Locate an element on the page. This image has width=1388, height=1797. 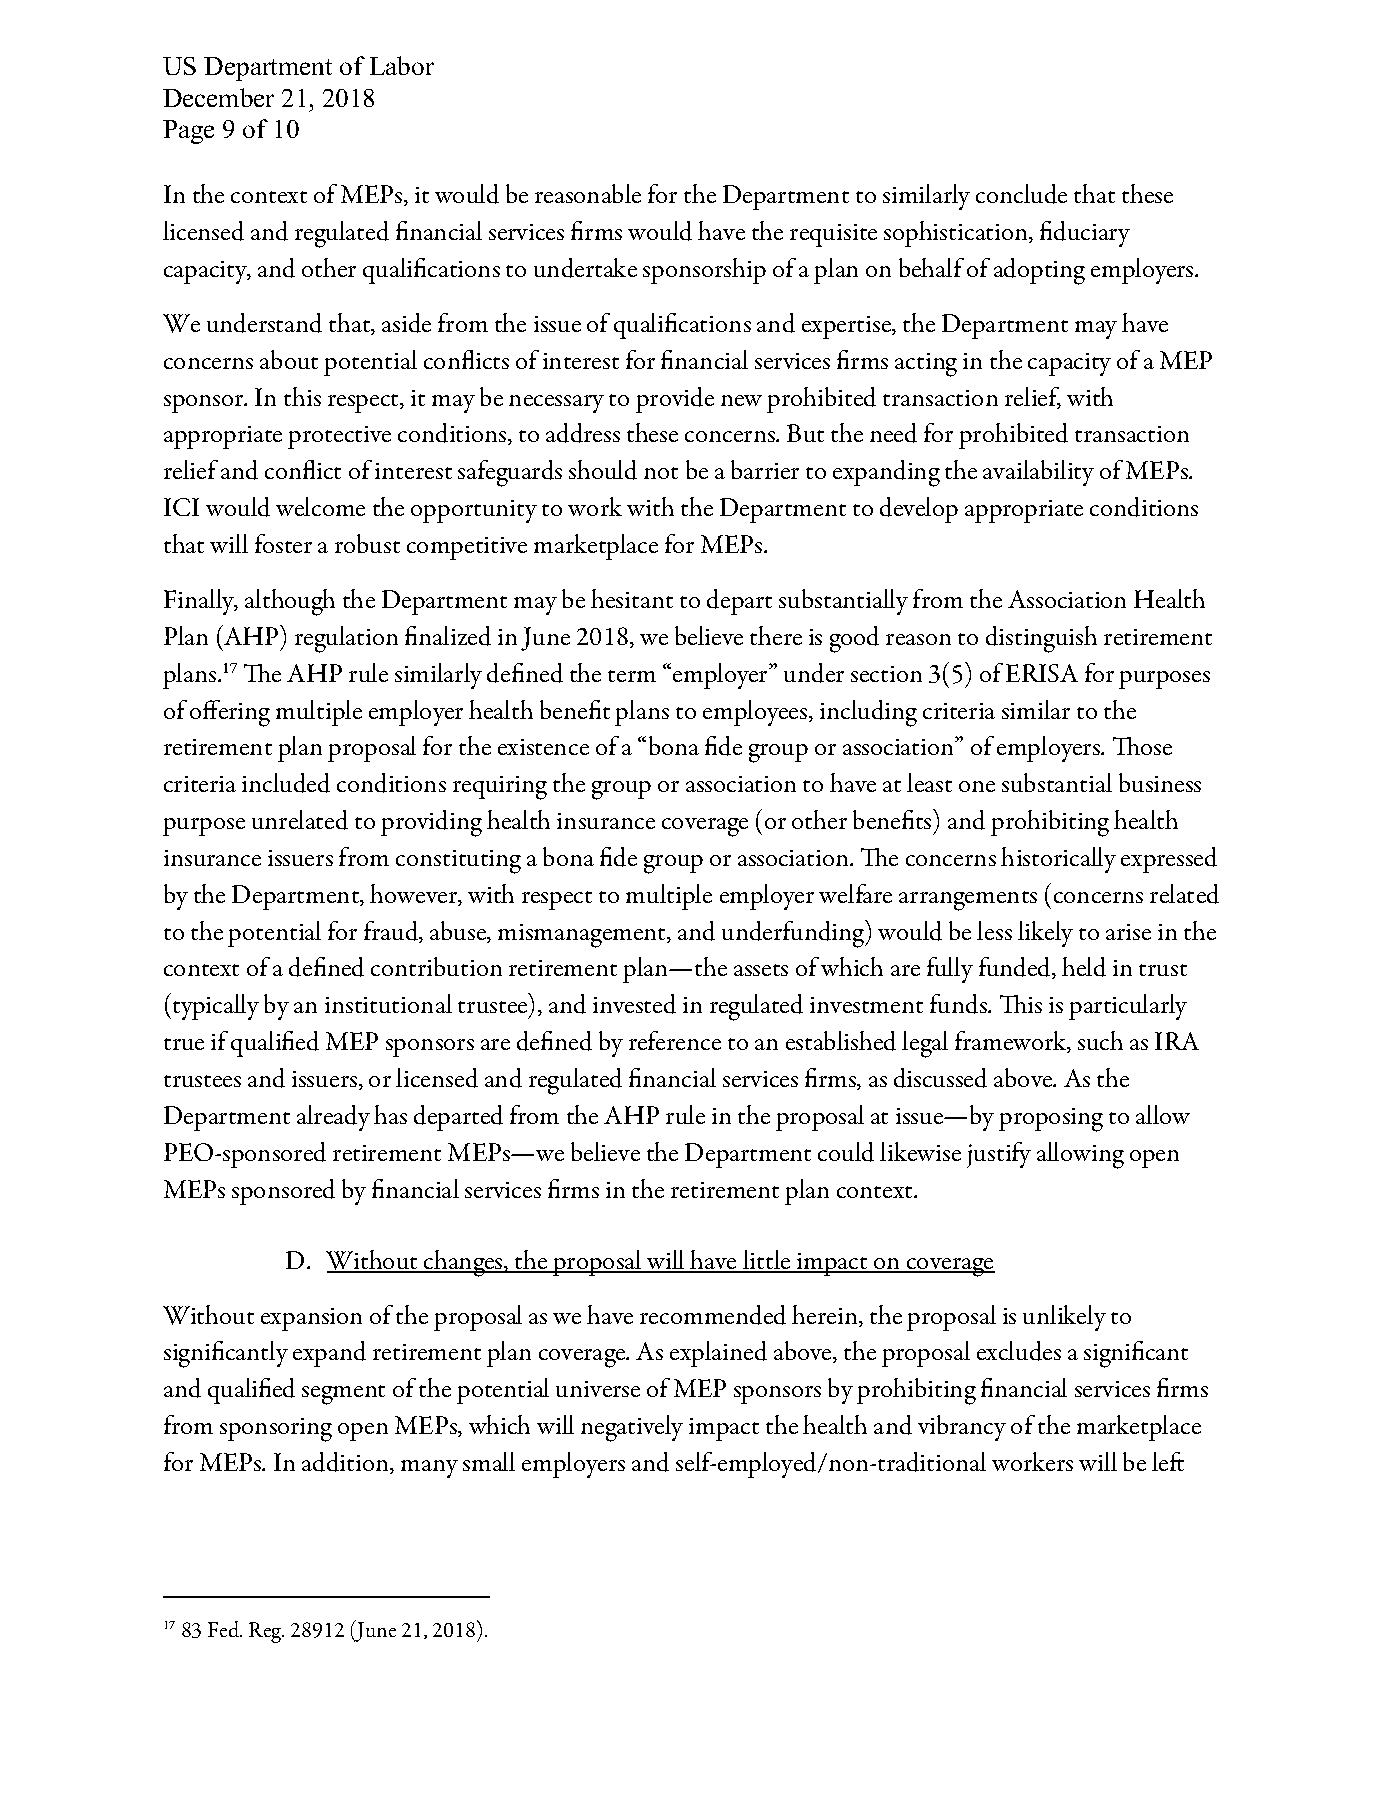
proposing is located at coordinates (1051, 1120).
